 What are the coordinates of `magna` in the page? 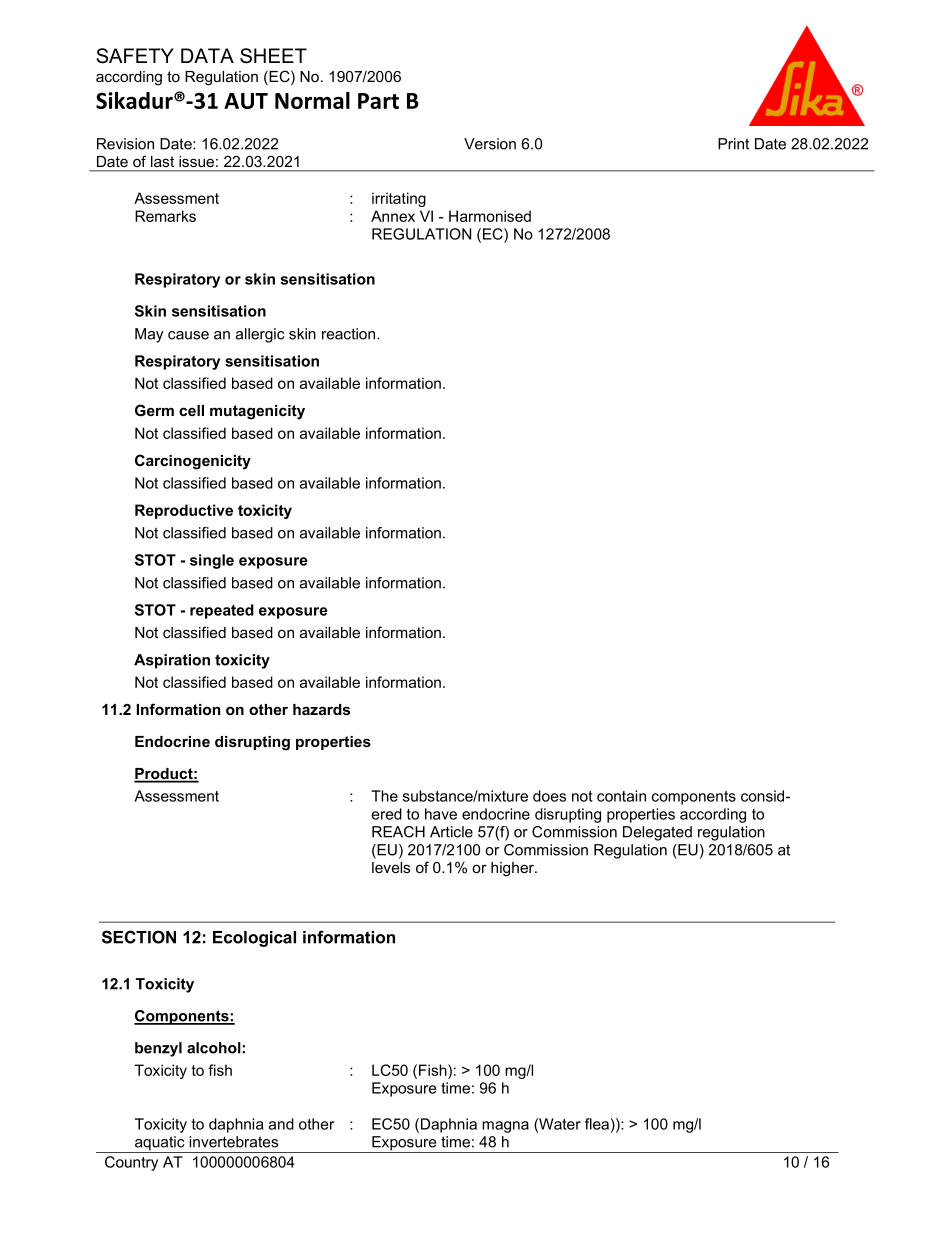 It's located at (505, 1127).
